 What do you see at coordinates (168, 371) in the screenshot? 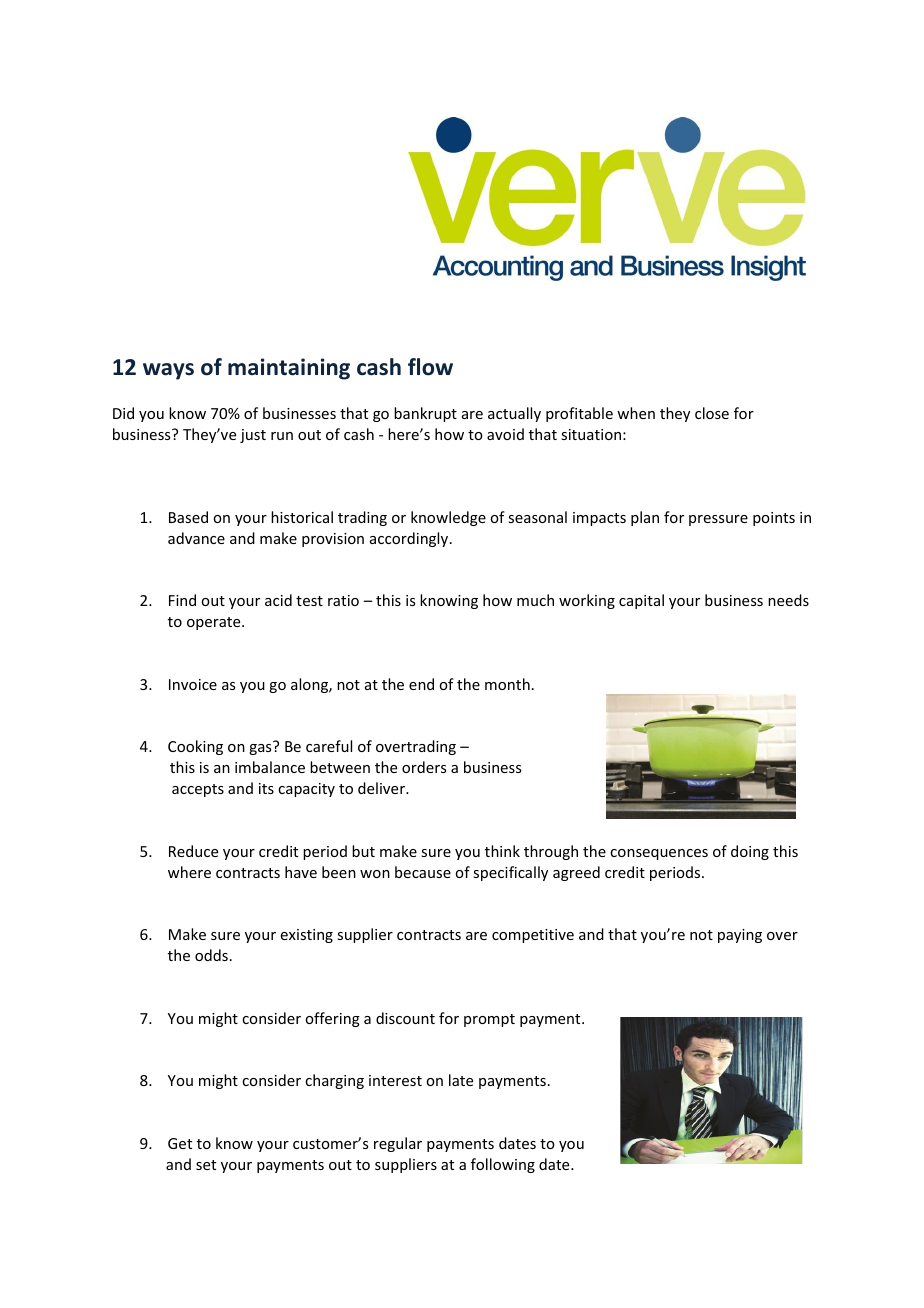
I see `ways` at bounding box center [168, 371].
